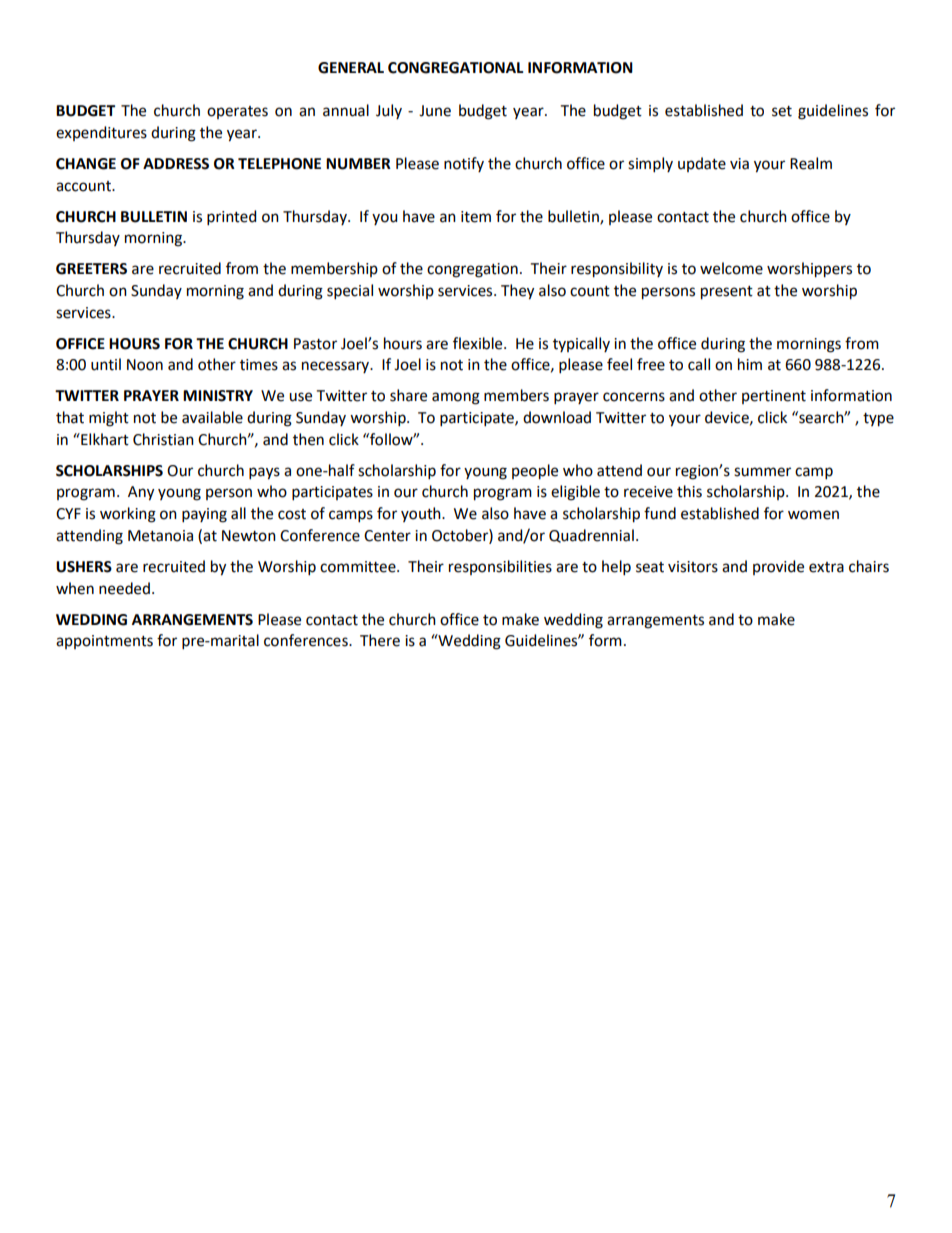 This screenshot has height=1233, width=952. I want to click on item, so click(476, 217).
